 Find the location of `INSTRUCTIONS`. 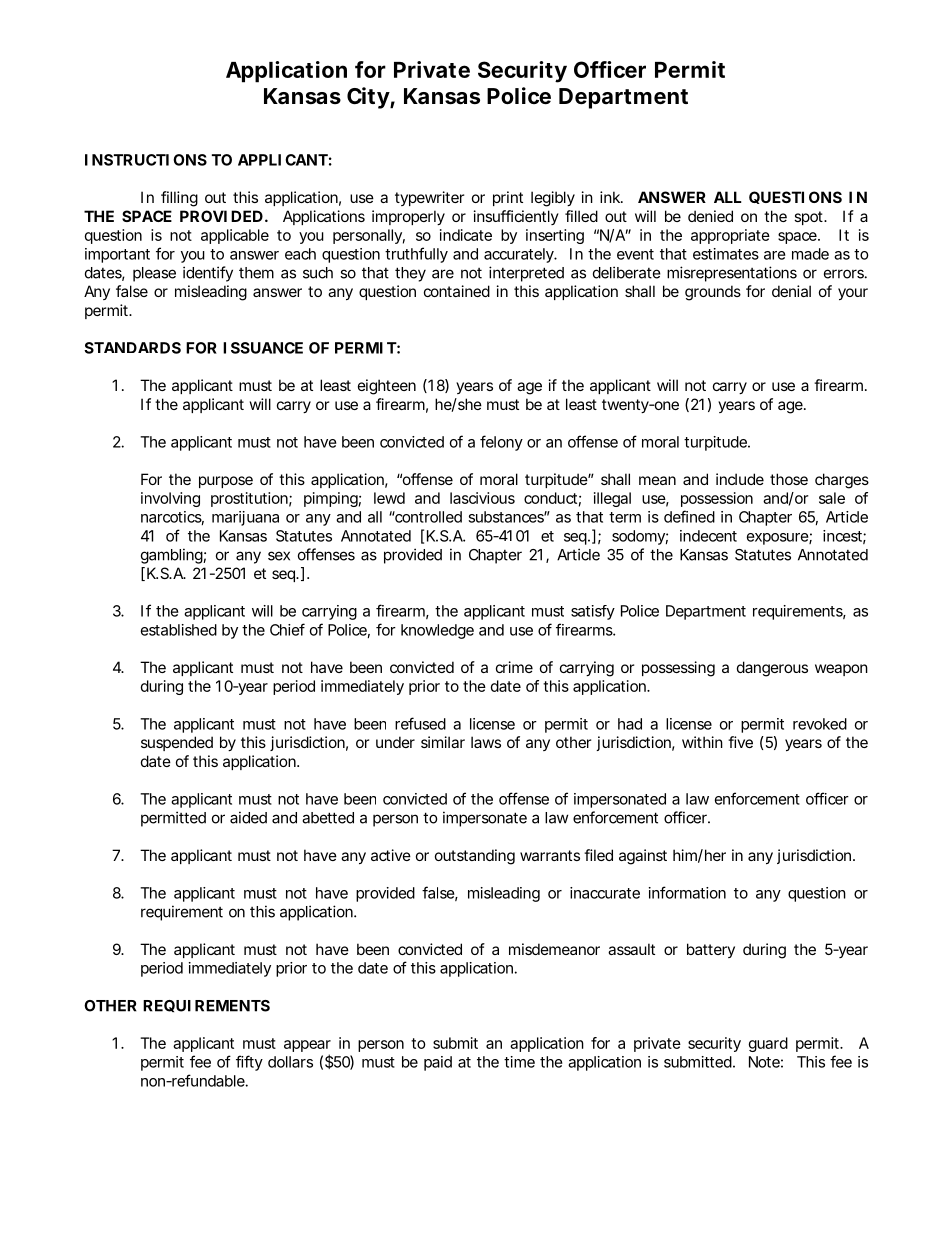

INSTRUCTIONS is located at coordinates (146, 160).
